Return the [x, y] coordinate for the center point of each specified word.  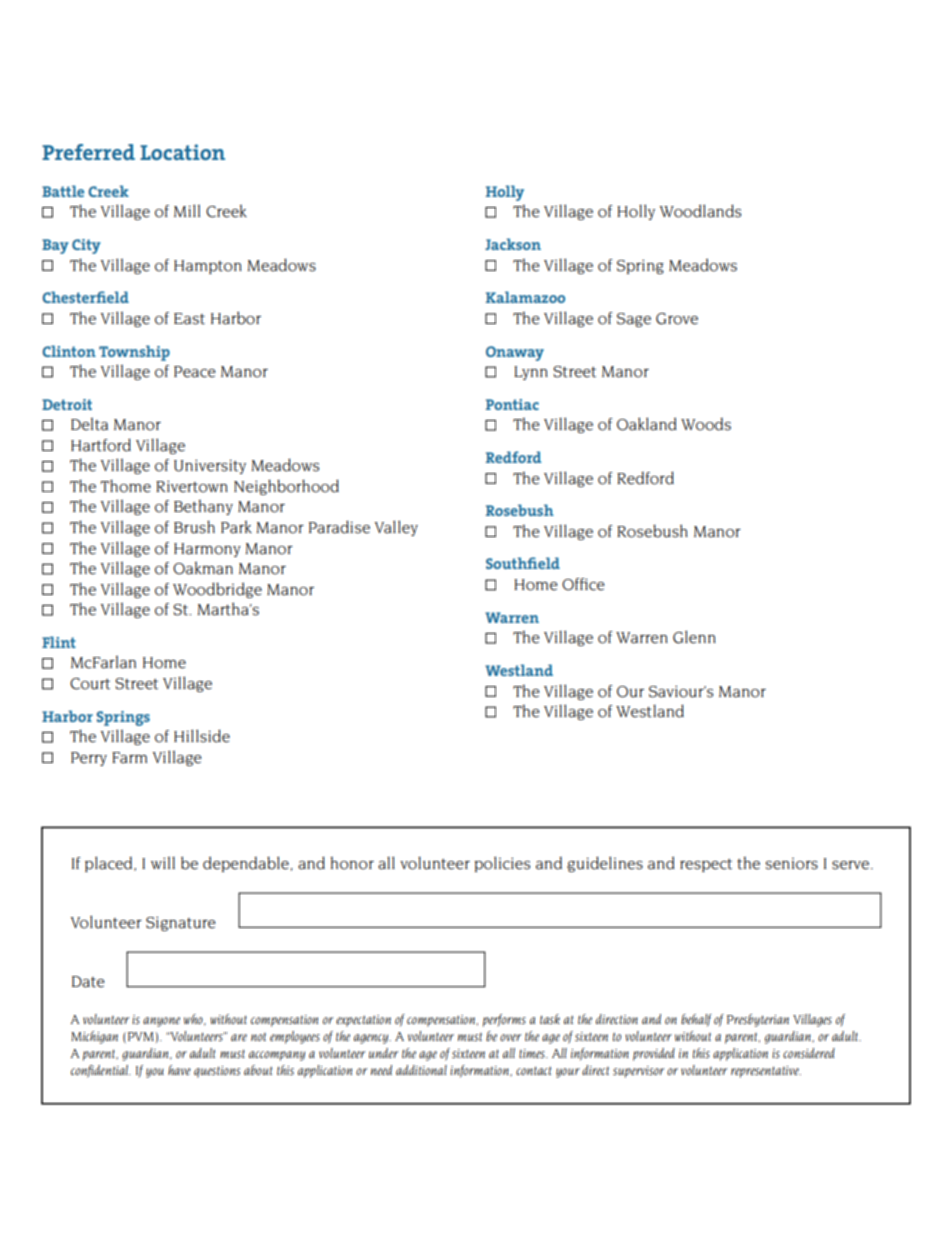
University [210, 466]
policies [502, 864]
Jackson [513, 244]
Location [182, 152]
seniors [792, 864]
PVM [141, 1036]
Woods [706, 424]
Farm [129, 758]
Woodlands [700, 211]
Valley [396, 528]
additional [421, 1070]
